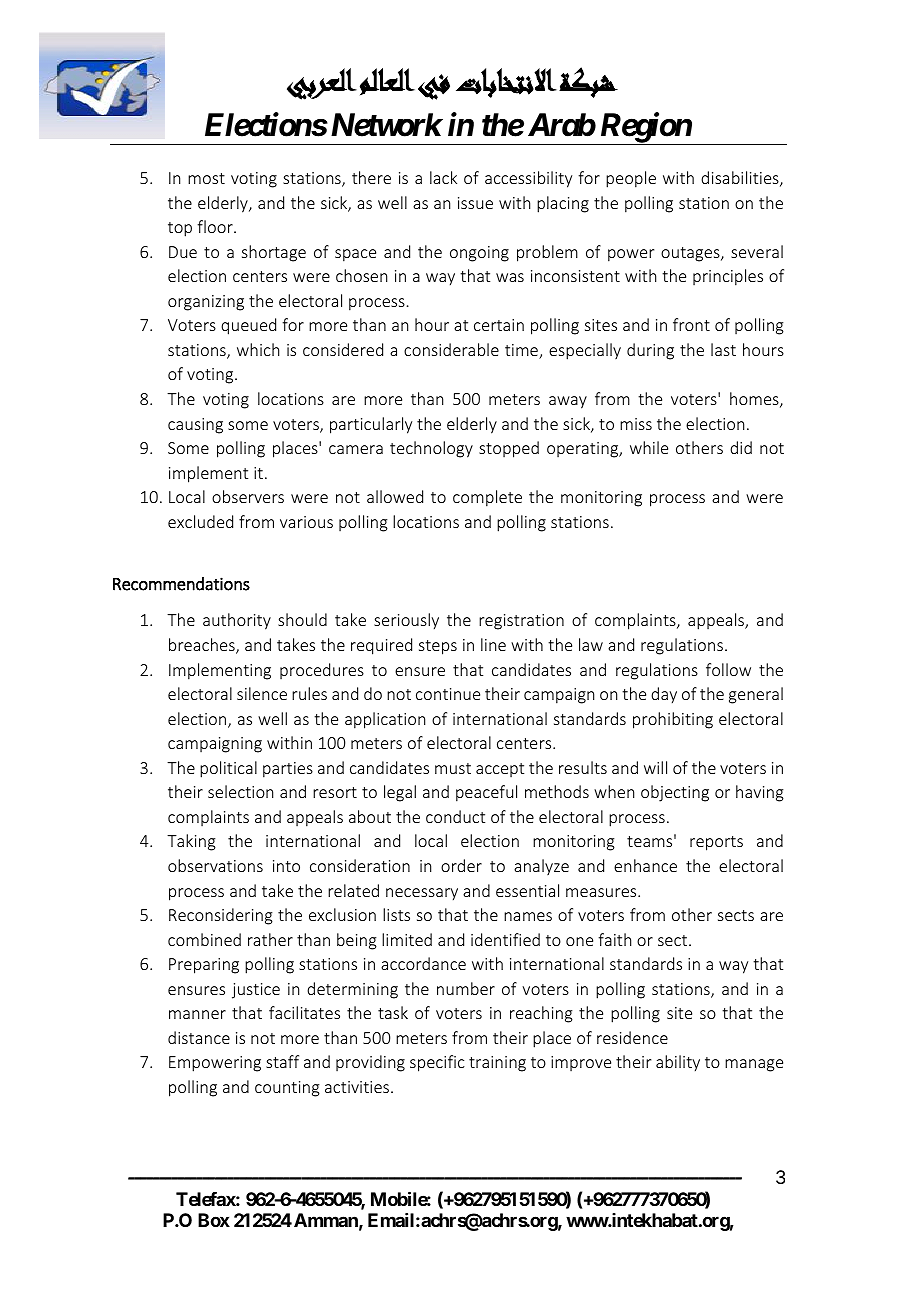 This screenshot has height=1308, width=924. What do you see at coordinates (443, 177) in the screenshot?
I see `lack` at bounding box center [443, 177].
